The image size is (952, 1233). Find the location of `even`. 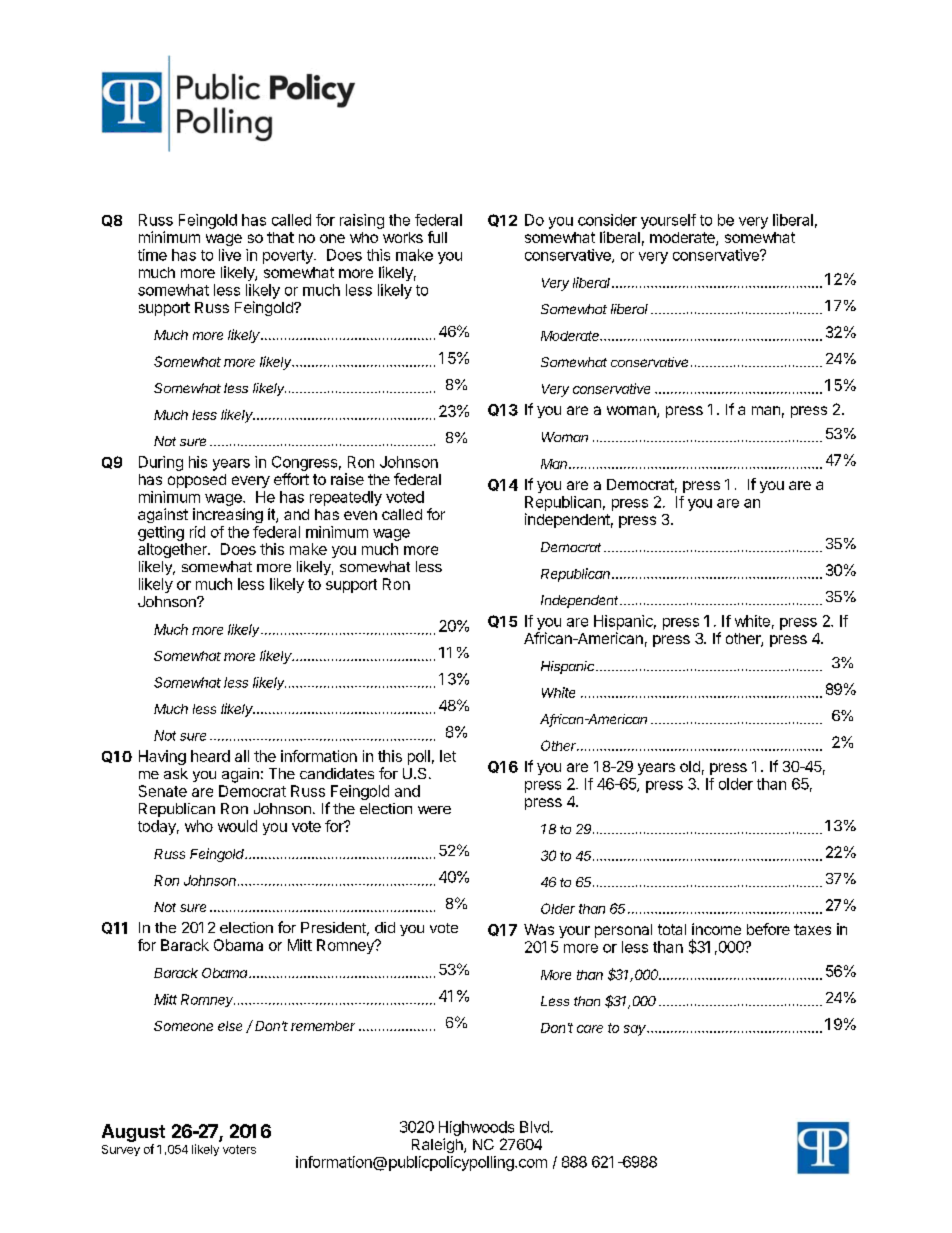

even is located at coordinates (360, 515).
